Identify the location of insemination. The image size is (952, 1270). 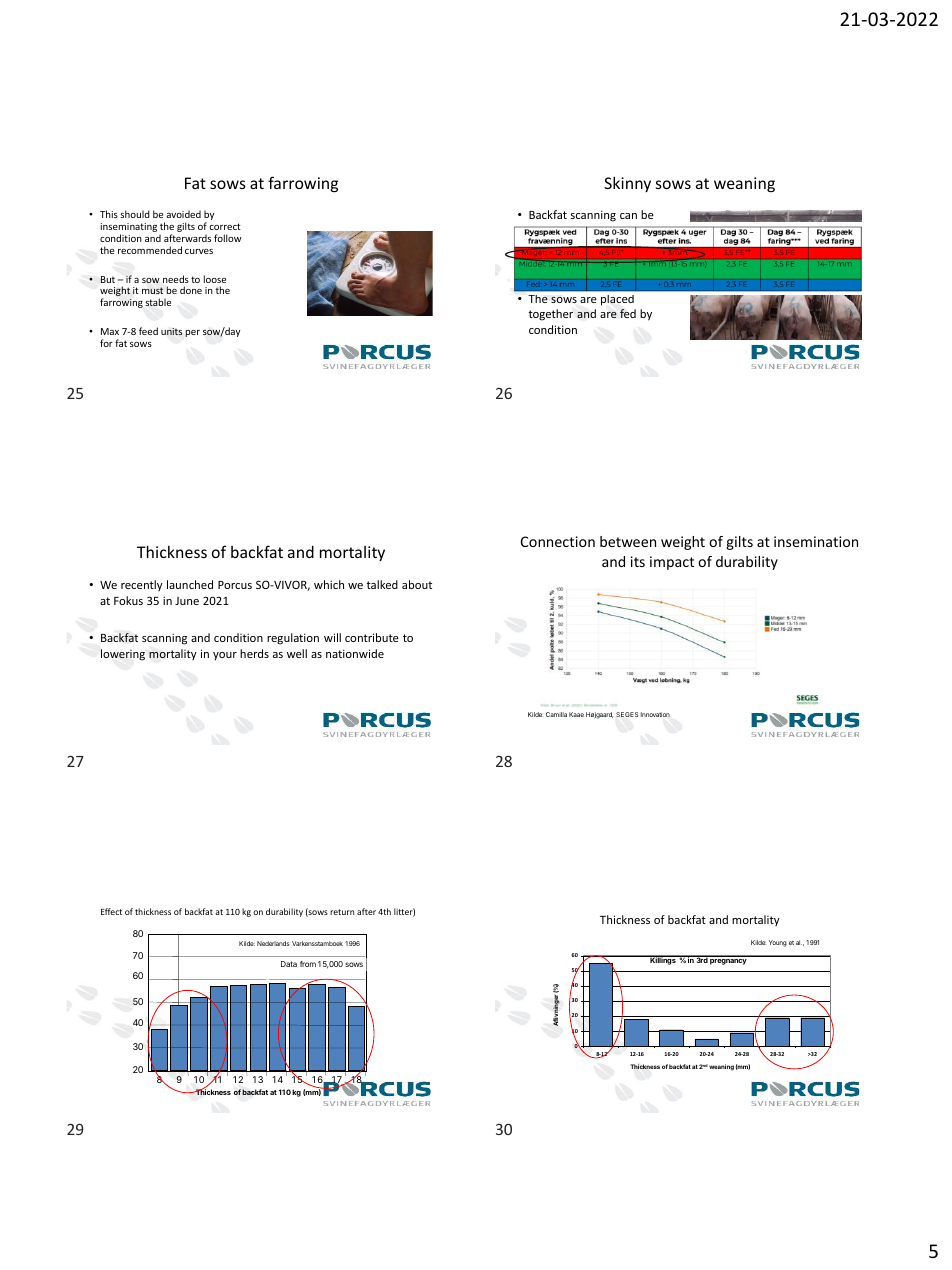
(816, 541).
